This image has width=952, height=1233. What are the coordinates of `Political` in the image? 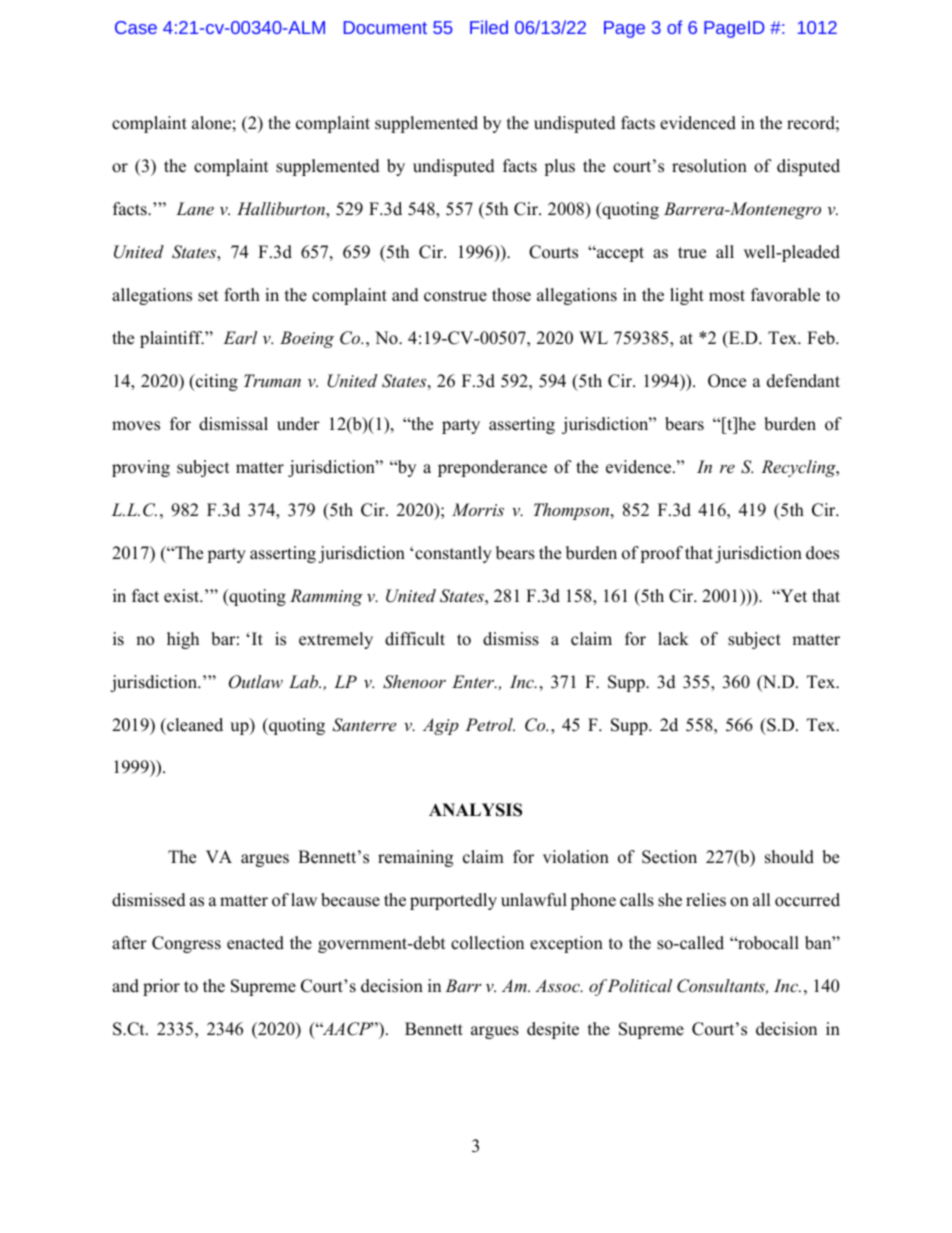 It's located at (639, 985).
